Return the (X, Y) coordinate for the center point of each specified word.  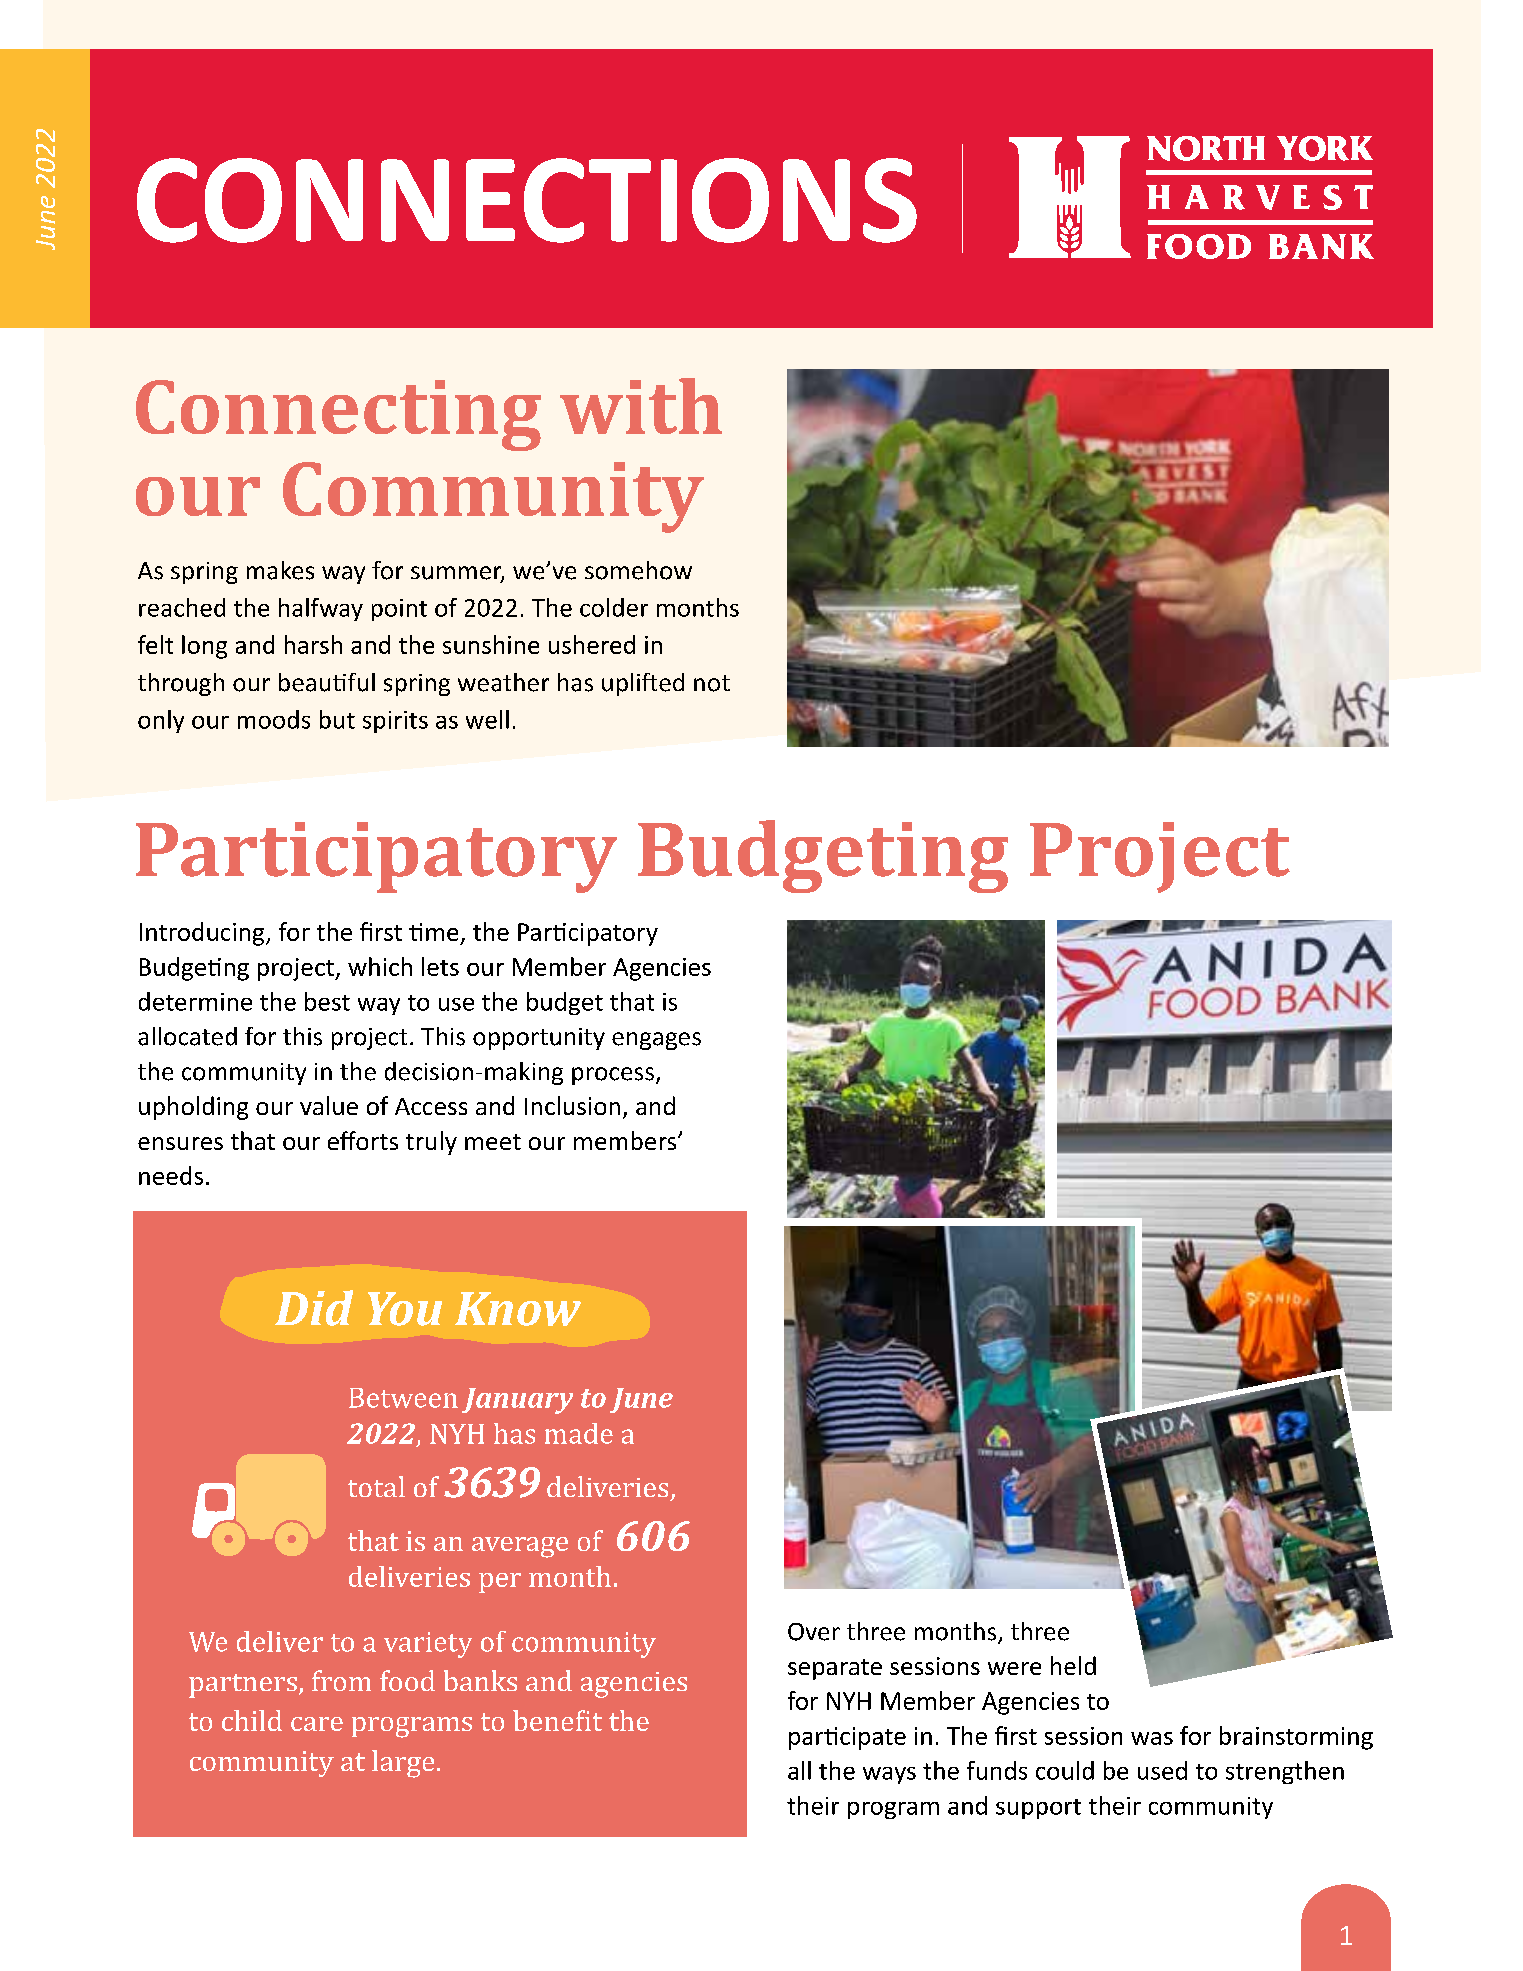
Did (314, 1308)
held (1073, 1665)
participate (847, 1738)
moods (274, 719)
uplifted (643, 684)
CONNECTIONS (527, 200)
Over (814, 1632)
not (712, 683)
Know (518, 1309)
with (641, 406)
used (1162, 1770)
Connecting (338, 415)
